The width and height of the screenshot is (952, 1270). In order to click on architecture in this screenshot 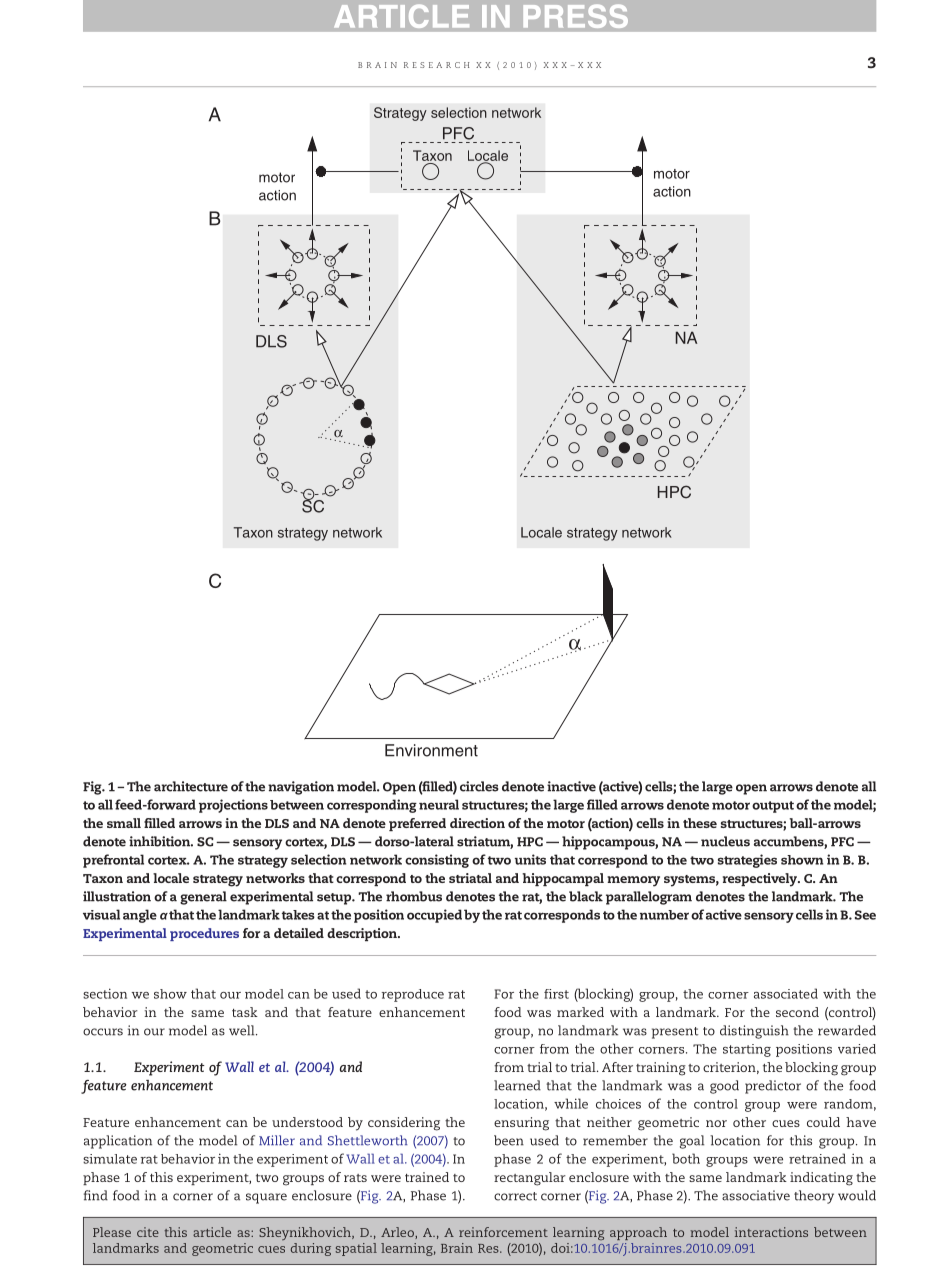, I will do `click(191, 786)`.
